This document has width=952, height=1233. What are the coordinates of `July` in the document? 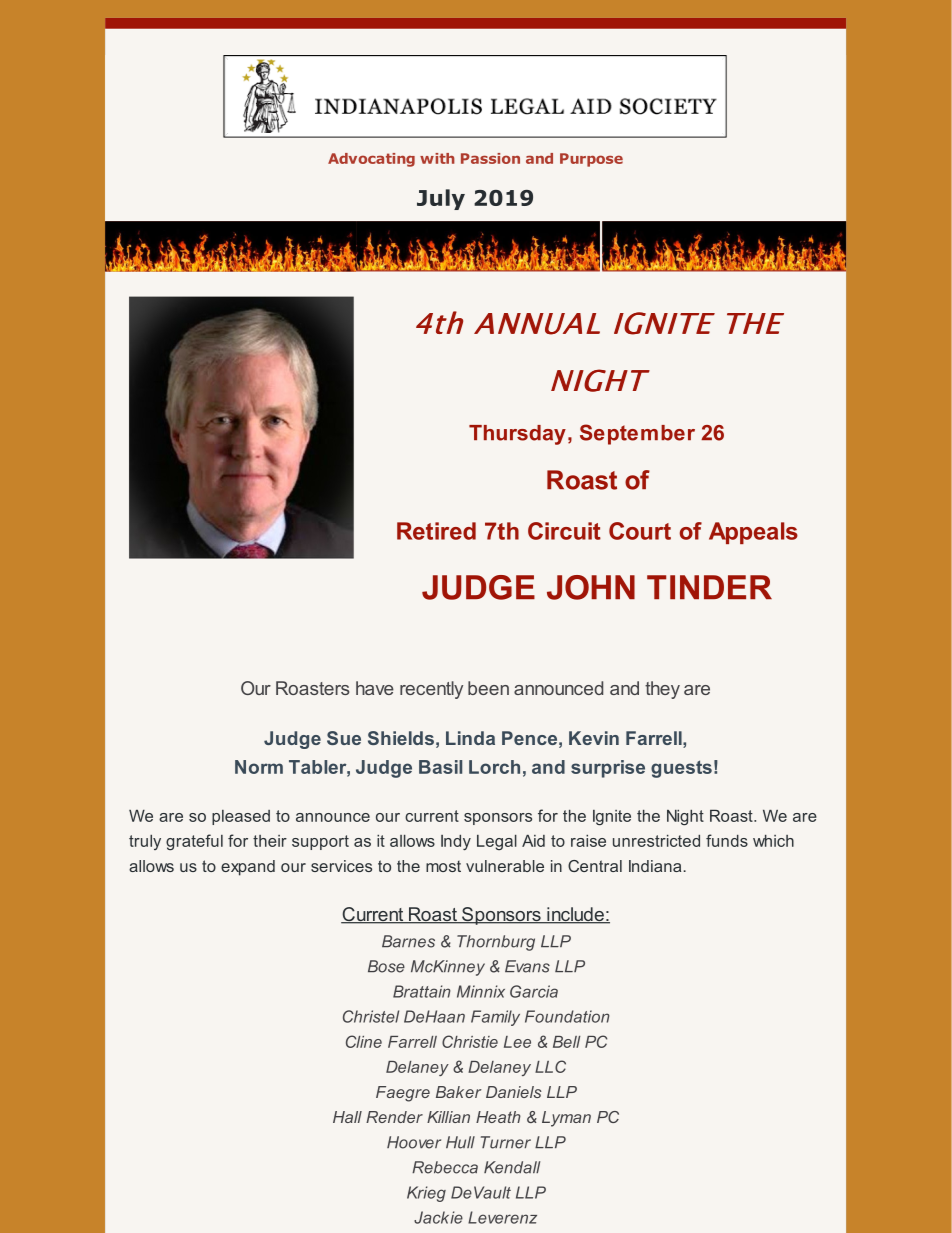 It's located at (441, 199).
